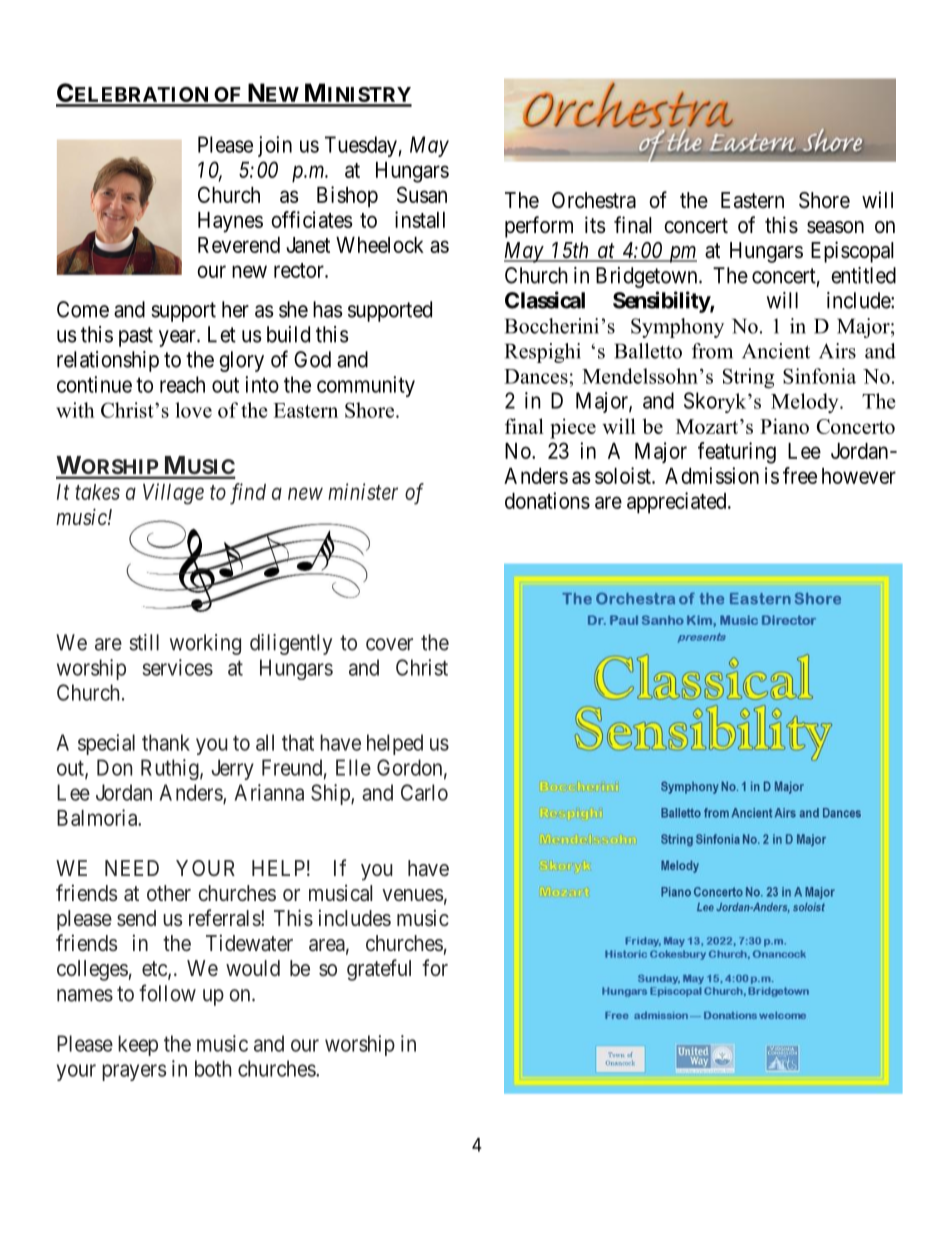 This page has height=1233, width=952. Describe the element at coordinates (230, 222) in the page. I see `Haynes` at that location.
